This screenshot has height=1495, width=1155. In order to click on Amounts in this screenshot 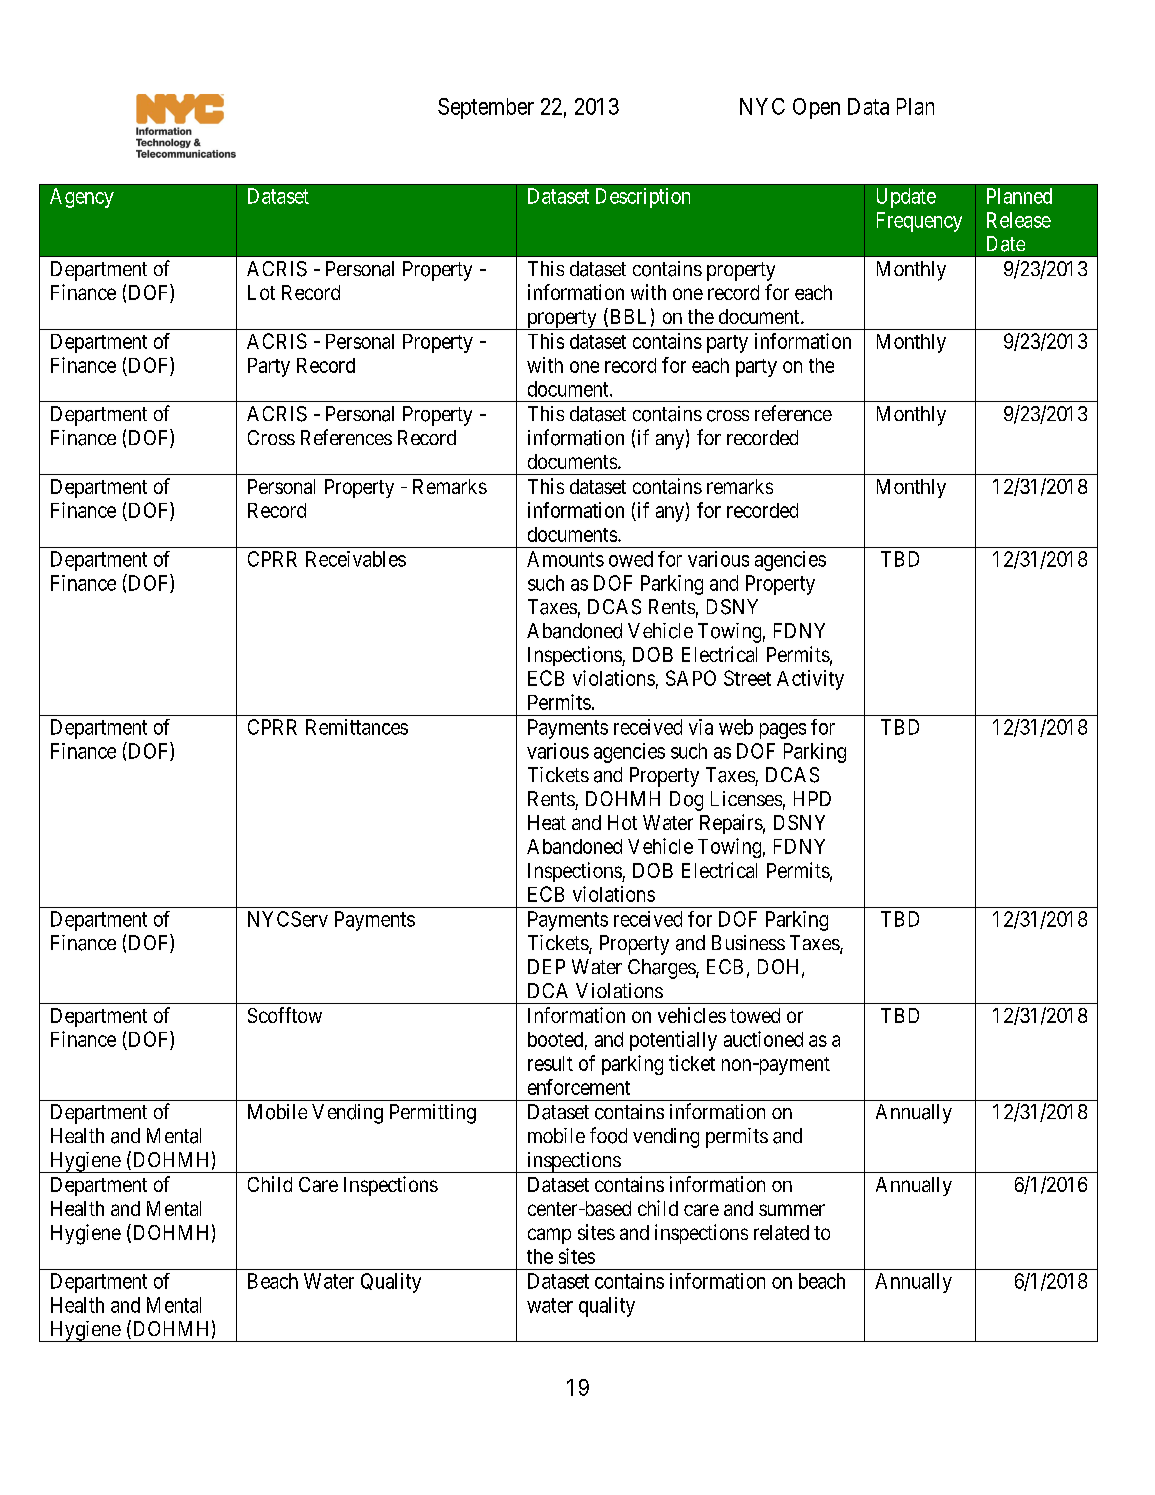, I will do `click(565, 559)`.
